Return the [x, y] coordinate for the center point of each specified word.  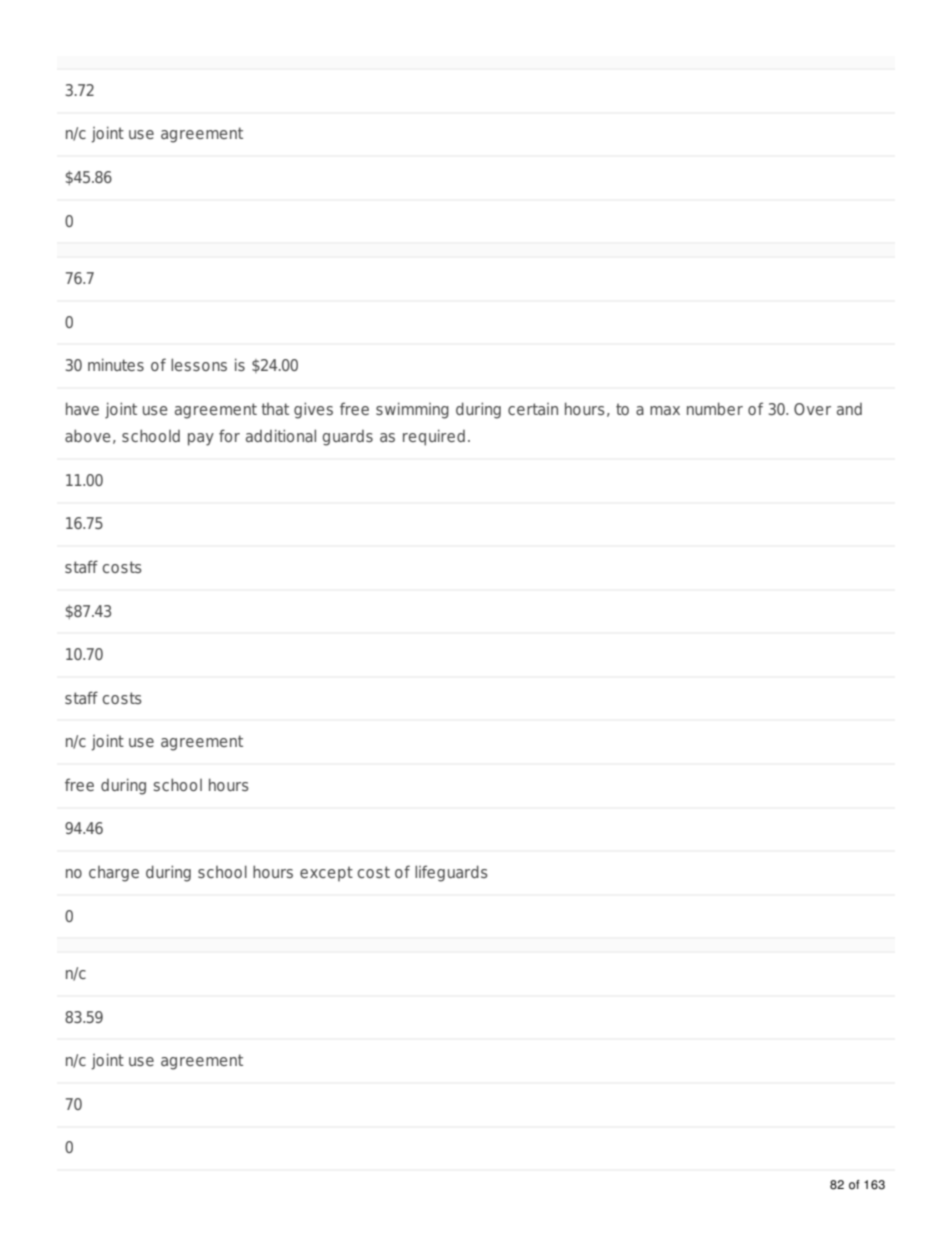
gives [313, 410]
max [665, 410]
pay [201, 439]
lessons [199, 364]
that [275, 409]
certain [533, 409]
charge [114, 874]
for [229, 435]
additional [281, 435]
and [849, 409]
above [87, 435]
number [715, 408]
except [326, 874]
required [434, 437]
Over [812, 409]
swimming [412, 410]
